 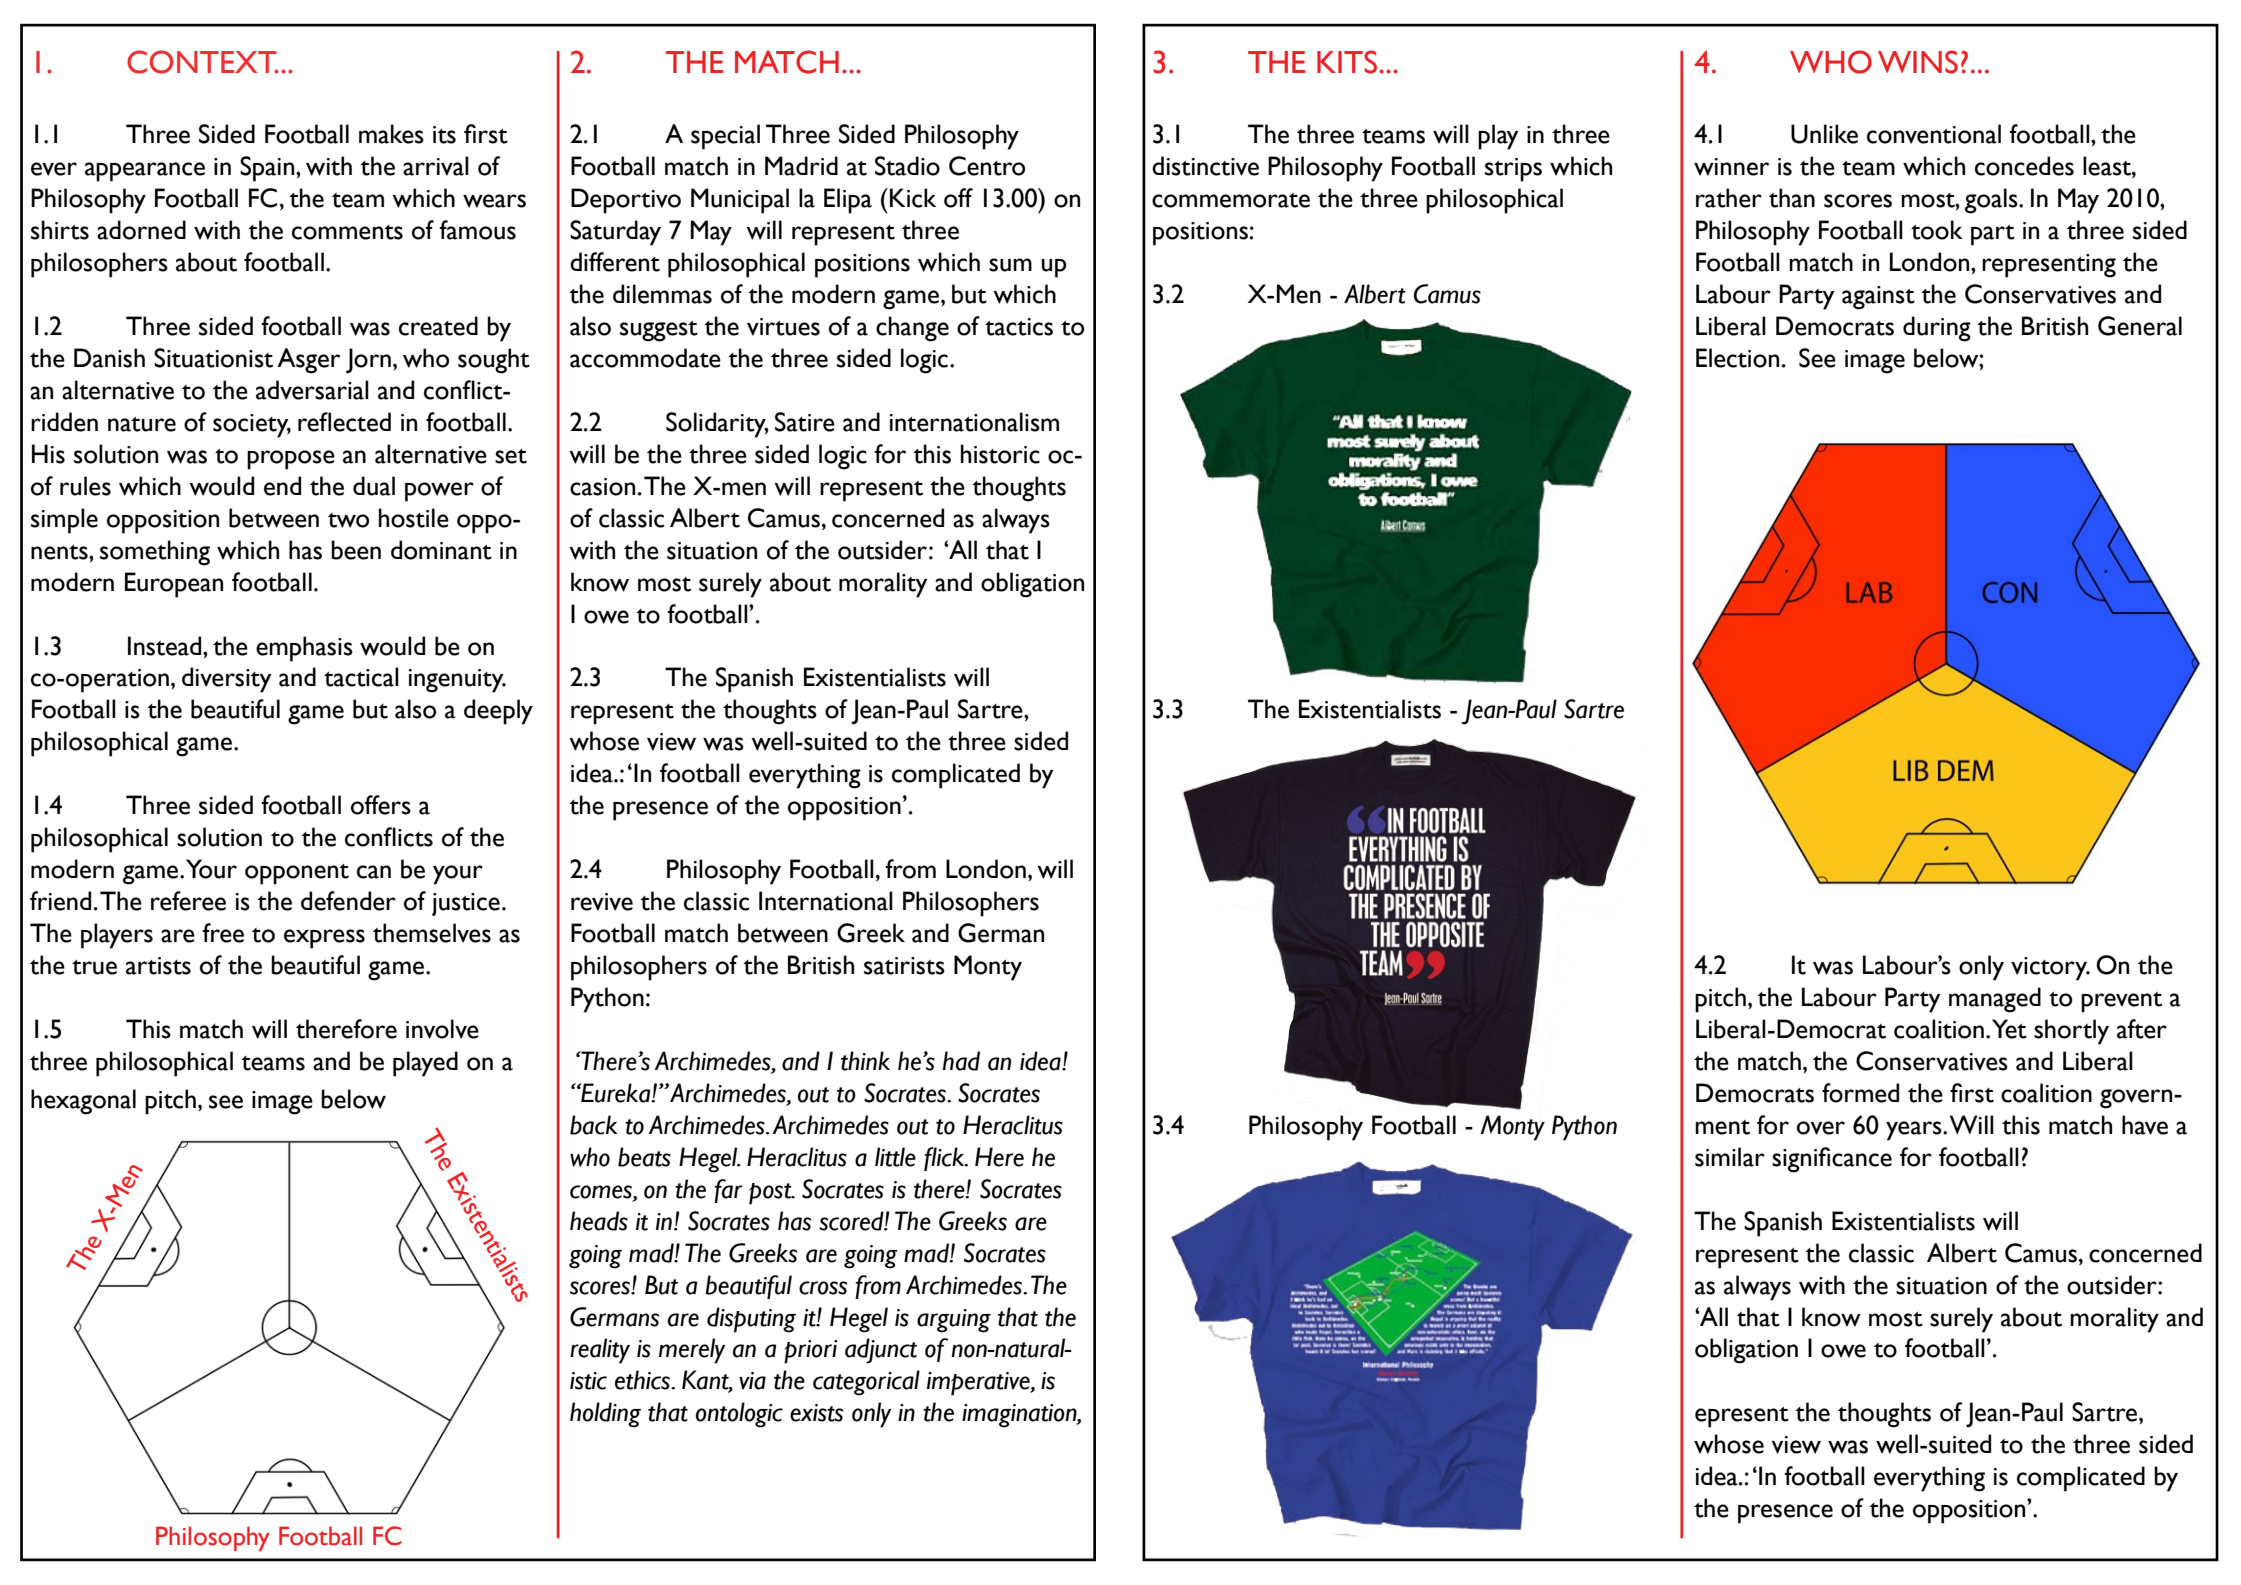 What do you see at coordinates (361, 677) in the page?
I see `tactical` at bounding box center [361, 677].
